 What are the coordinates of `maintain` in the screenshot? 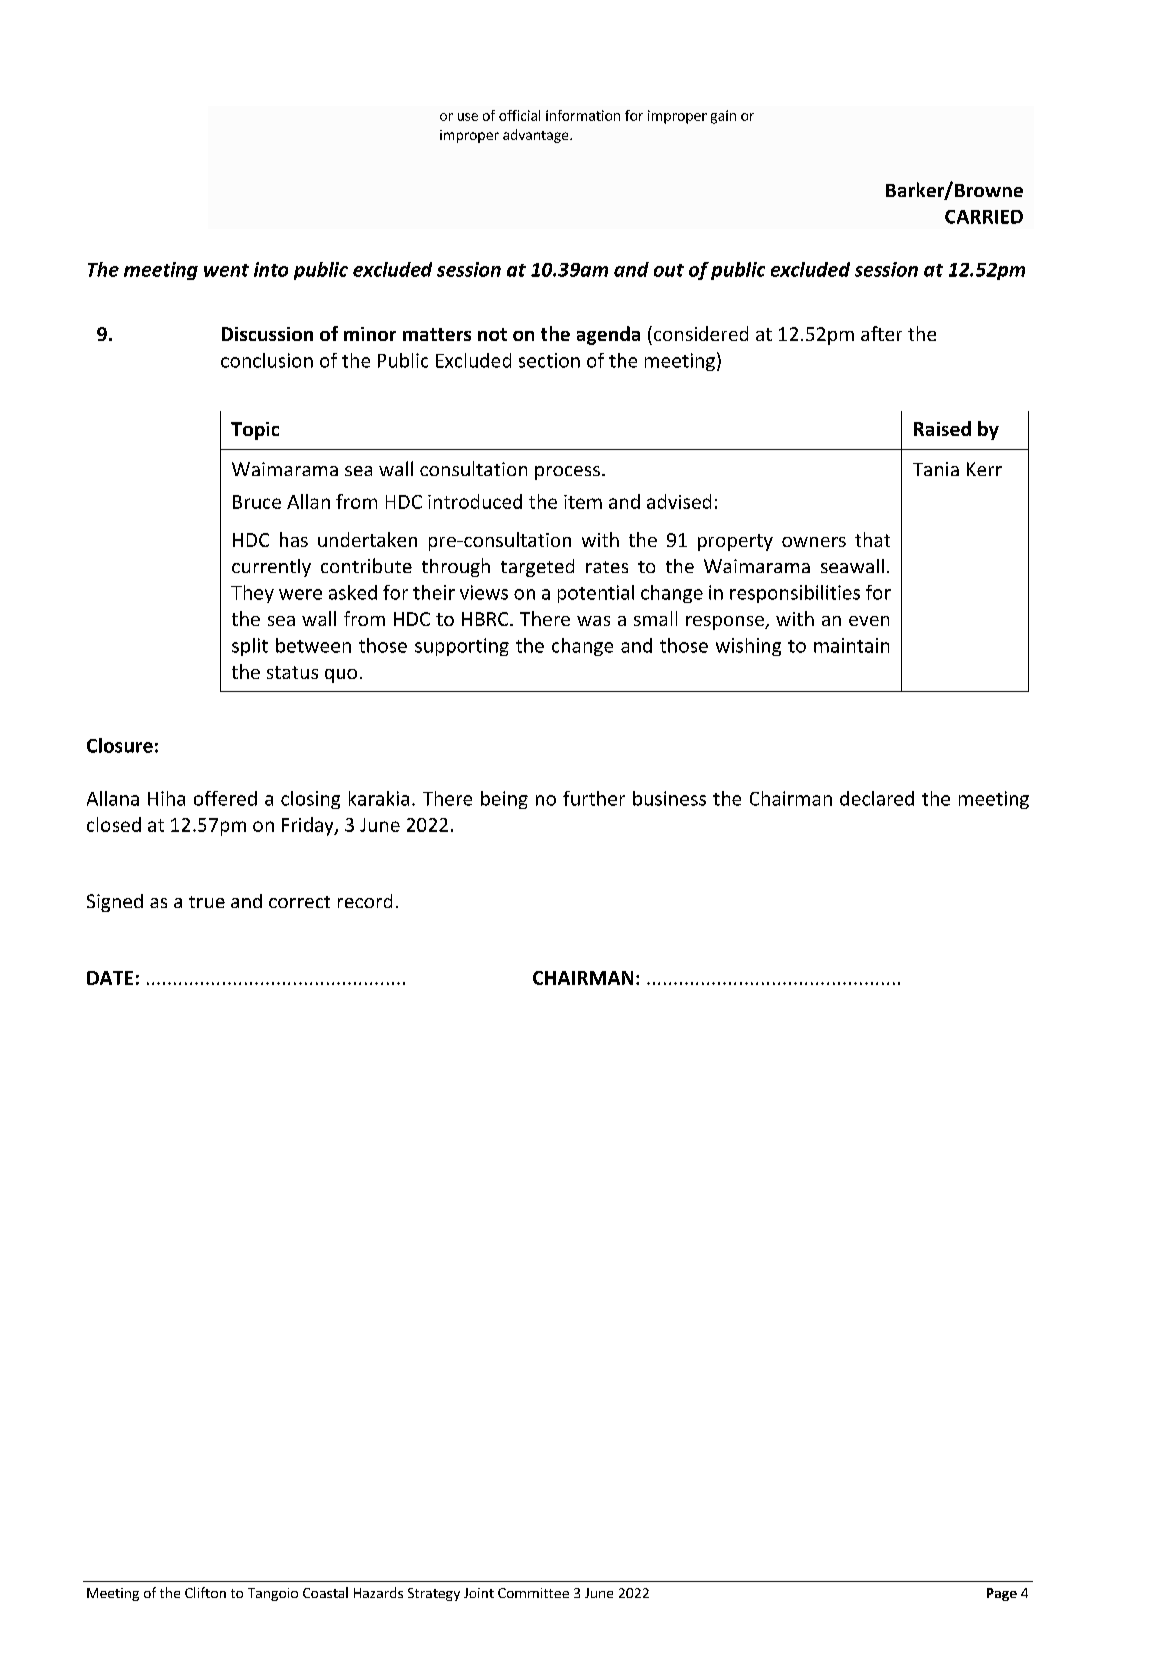 It's located at (851, 645).
